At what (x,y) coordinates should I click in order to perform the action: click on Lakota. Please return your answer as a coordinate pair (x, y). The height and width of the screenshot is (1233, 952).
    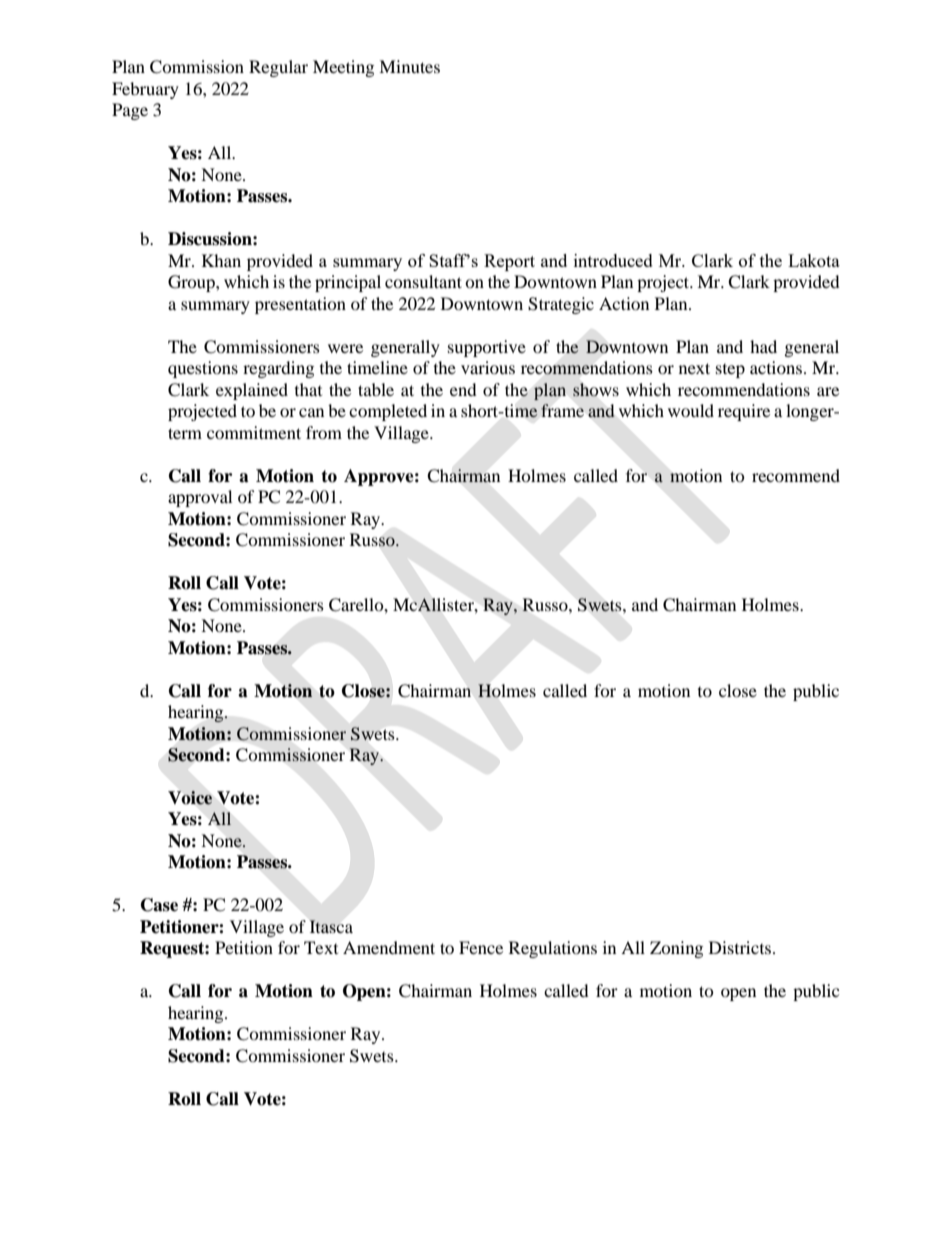
    Looking at the image, I should click on (814, 260).
